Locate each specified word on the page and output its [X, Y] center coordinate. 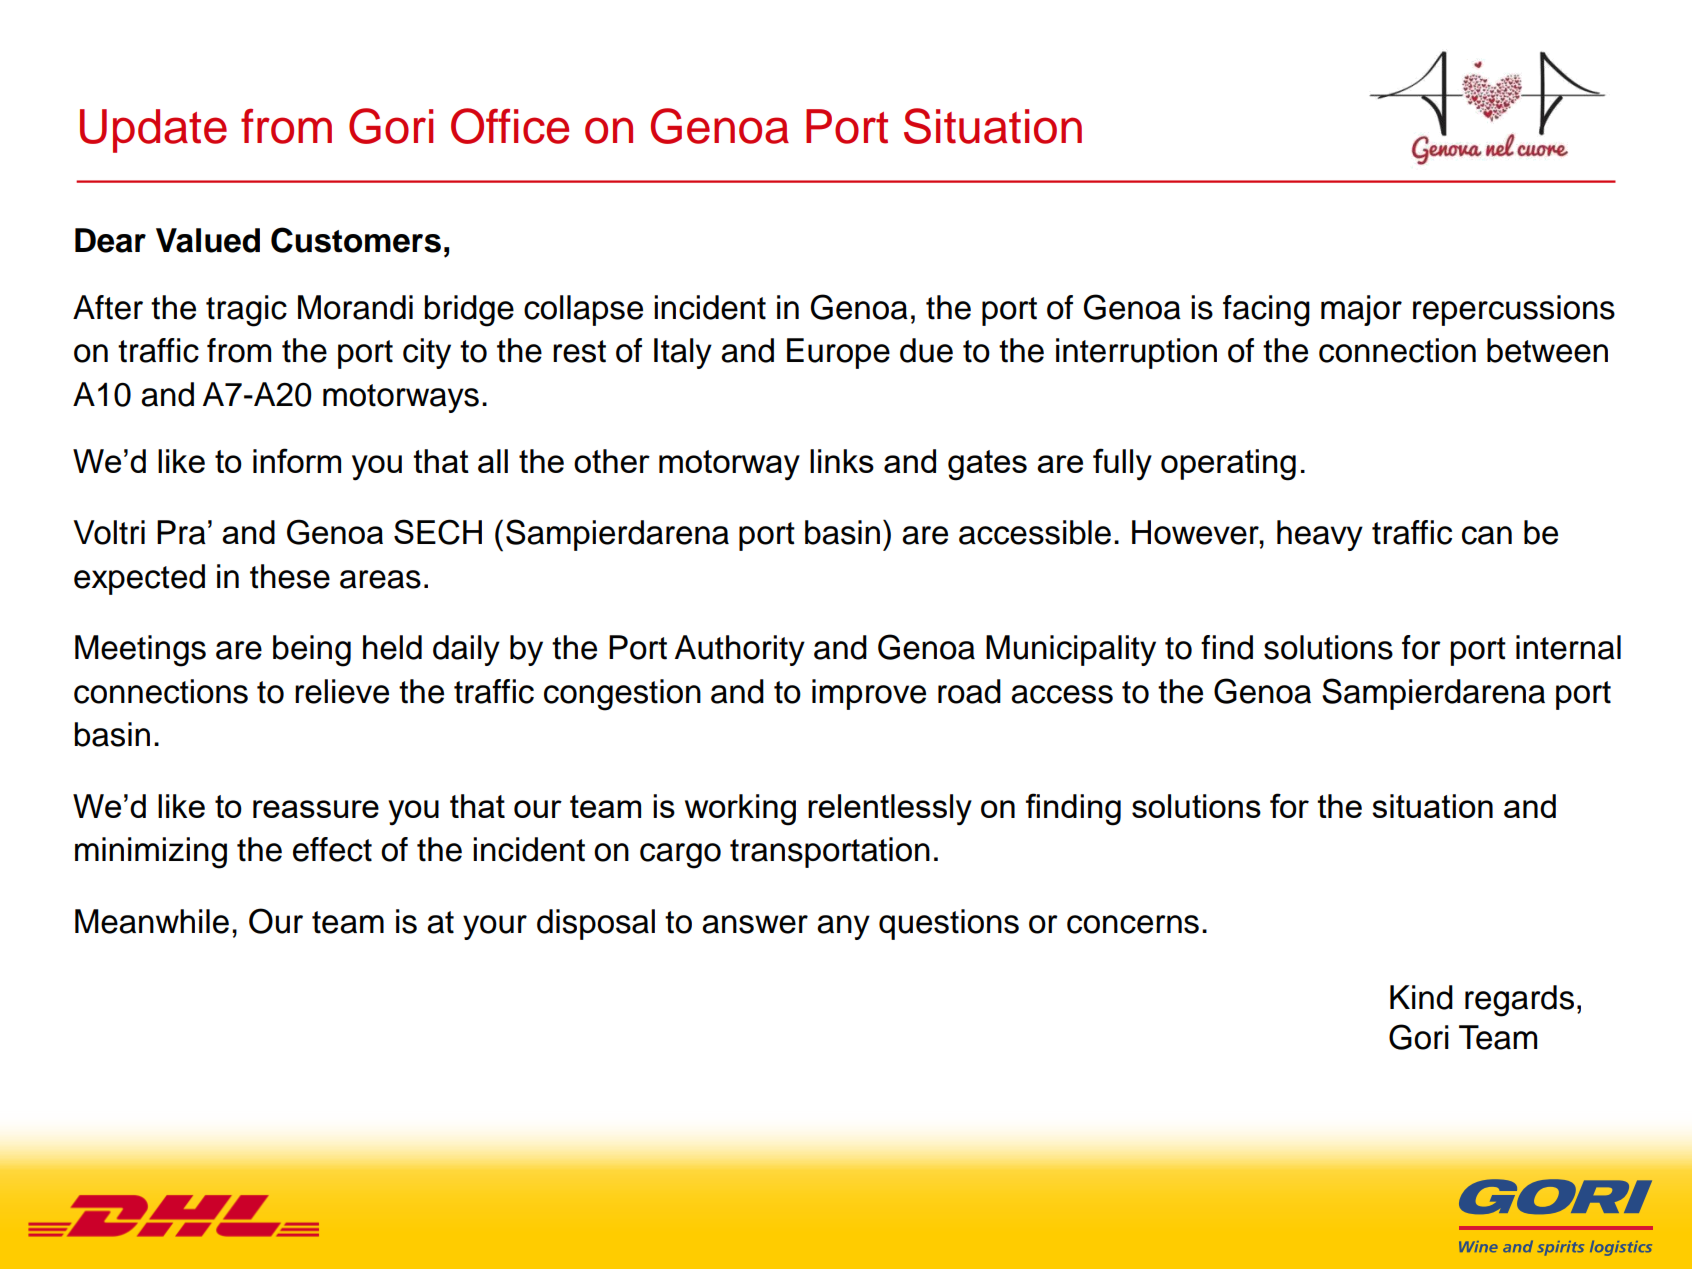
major [1361, 310]
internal [1568, 647]
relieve [342, 691]
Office [510, 126]
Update [153, 131]
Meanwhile [152, 921]
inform [297, 460]
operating [1228, 465]
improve [869, 694]
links [842, 461]
